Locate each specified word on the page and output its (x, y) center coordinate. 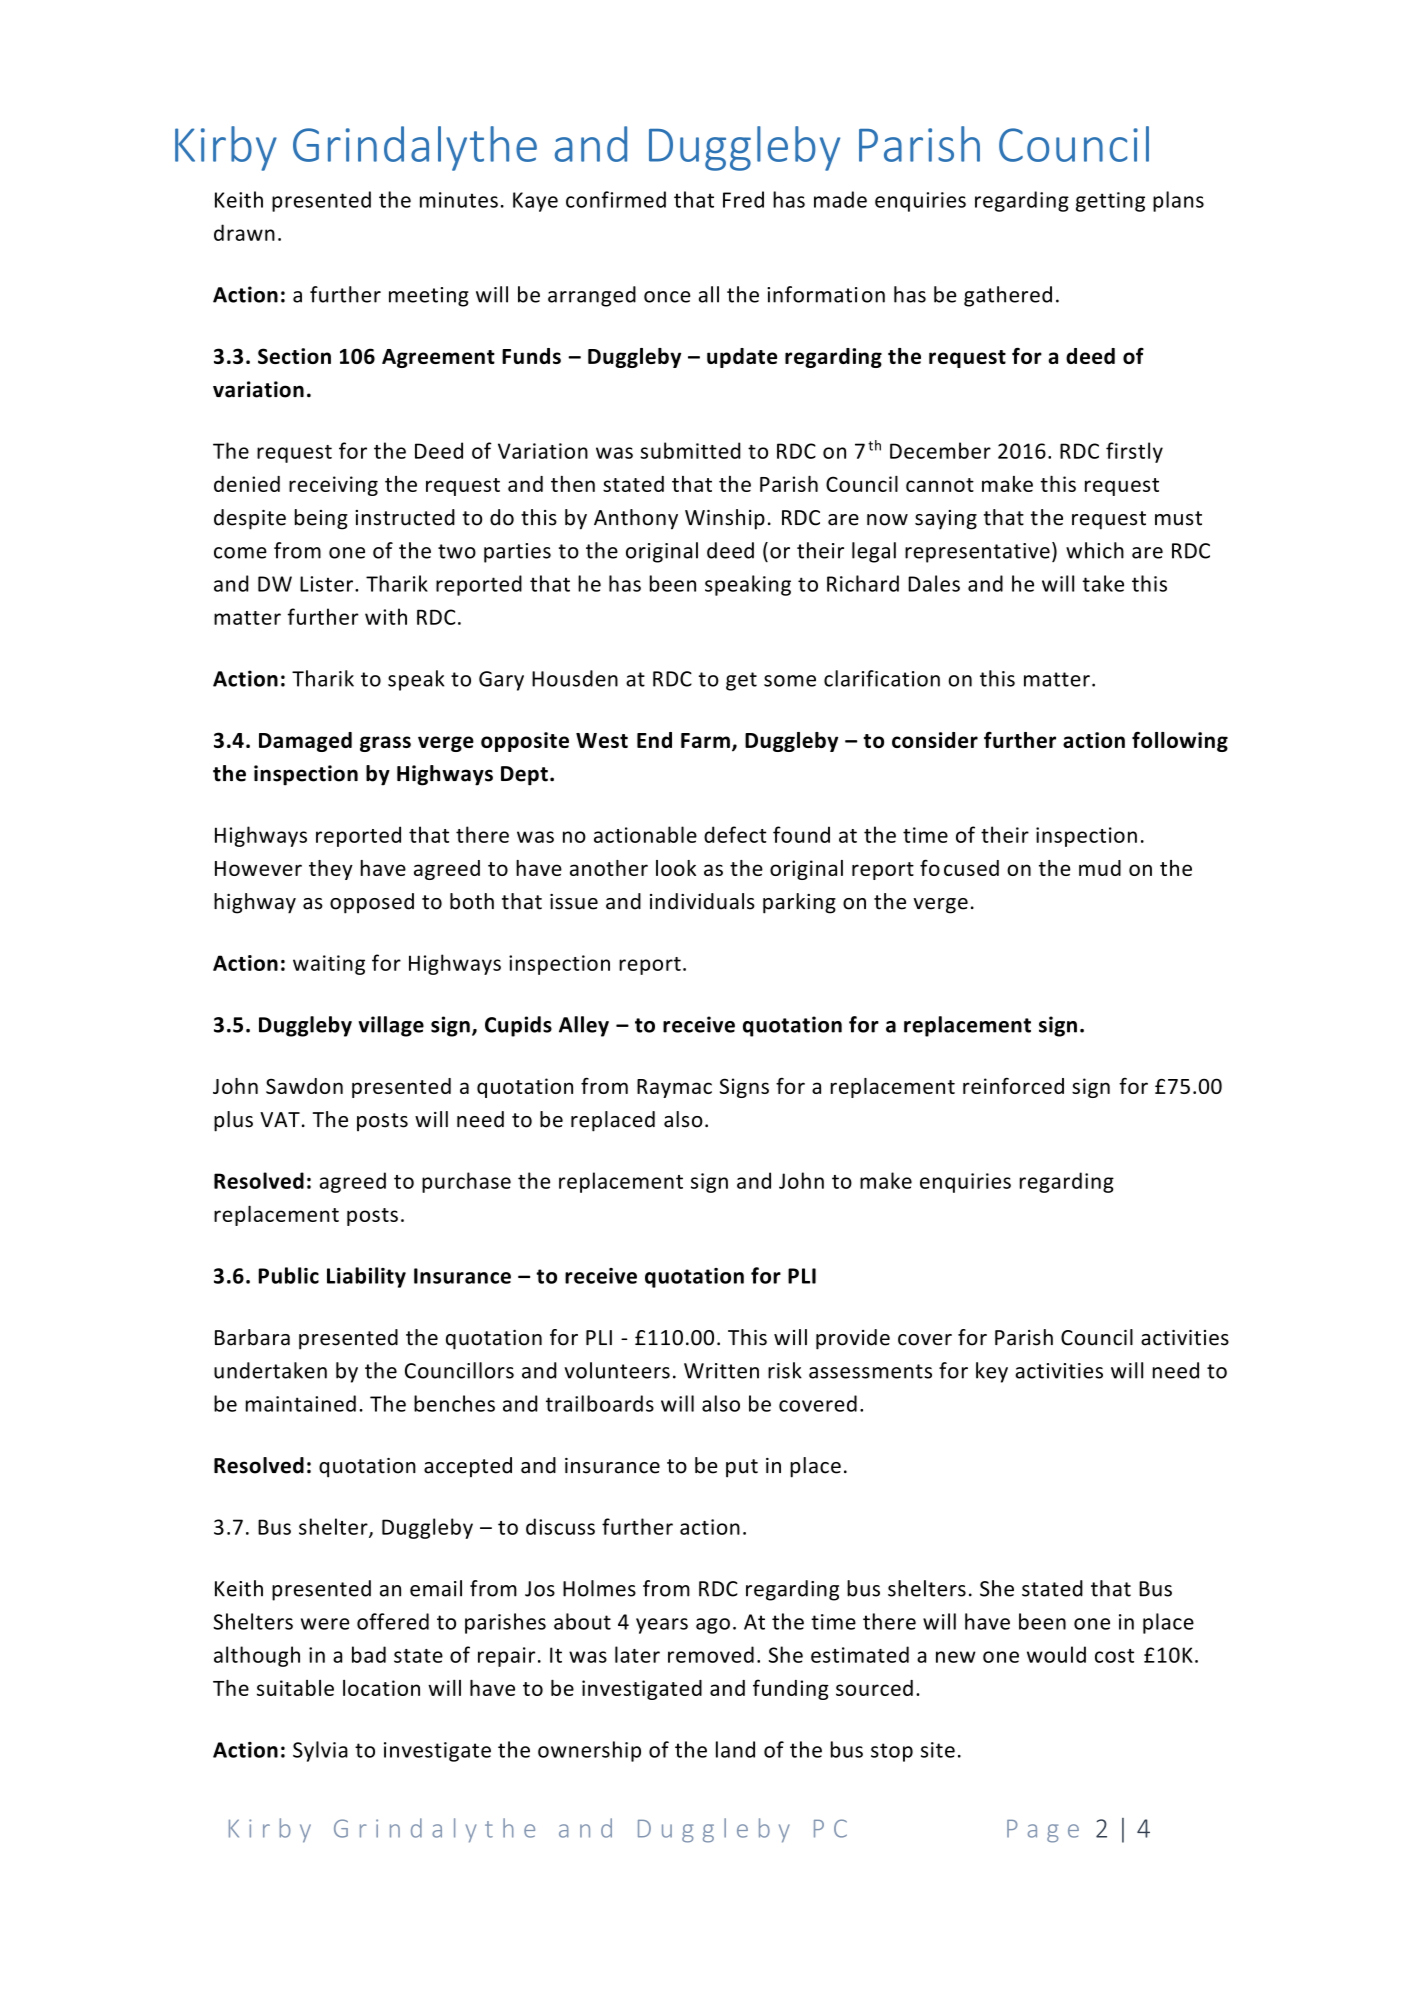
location (381, 1688)
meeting (429, 297)
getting (1110, 202)
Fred (743, 199)
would (1056, 1654)
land (735, 1749)
